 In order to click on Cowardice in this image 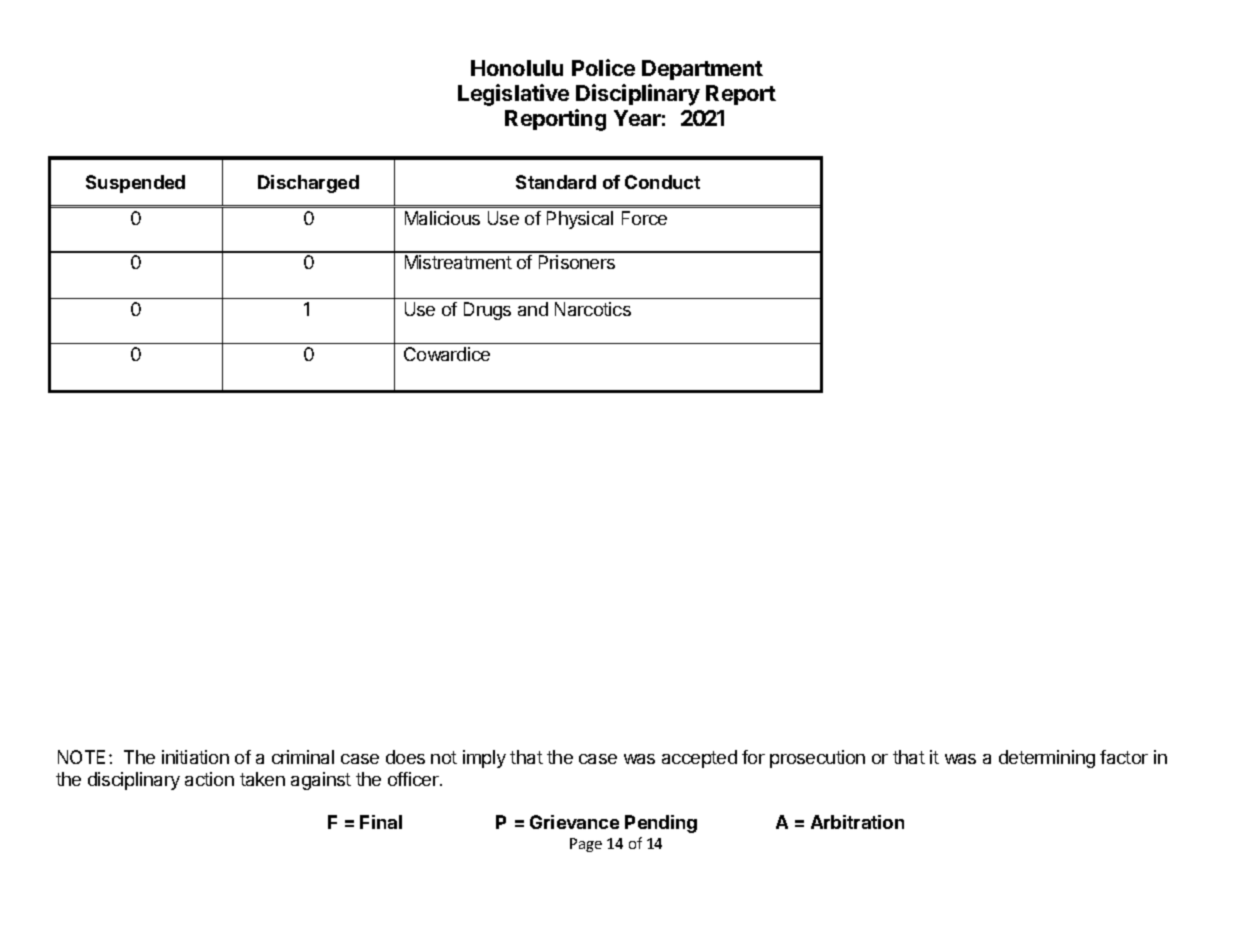, I will do `click(447, 354)`.
